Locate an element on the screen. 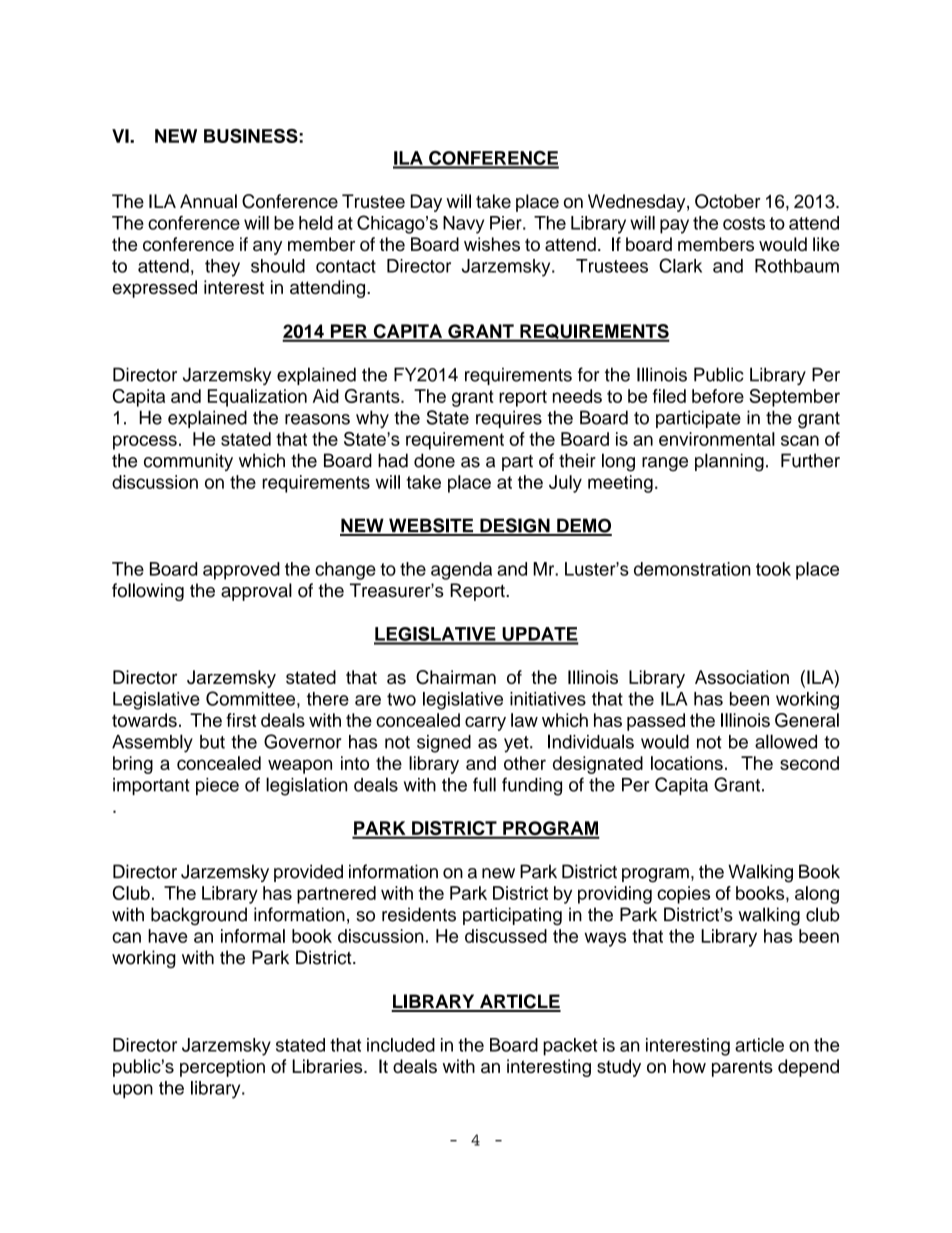 This screenshot has height=1233, width=952. piece is located at coordinates (217, 786).
